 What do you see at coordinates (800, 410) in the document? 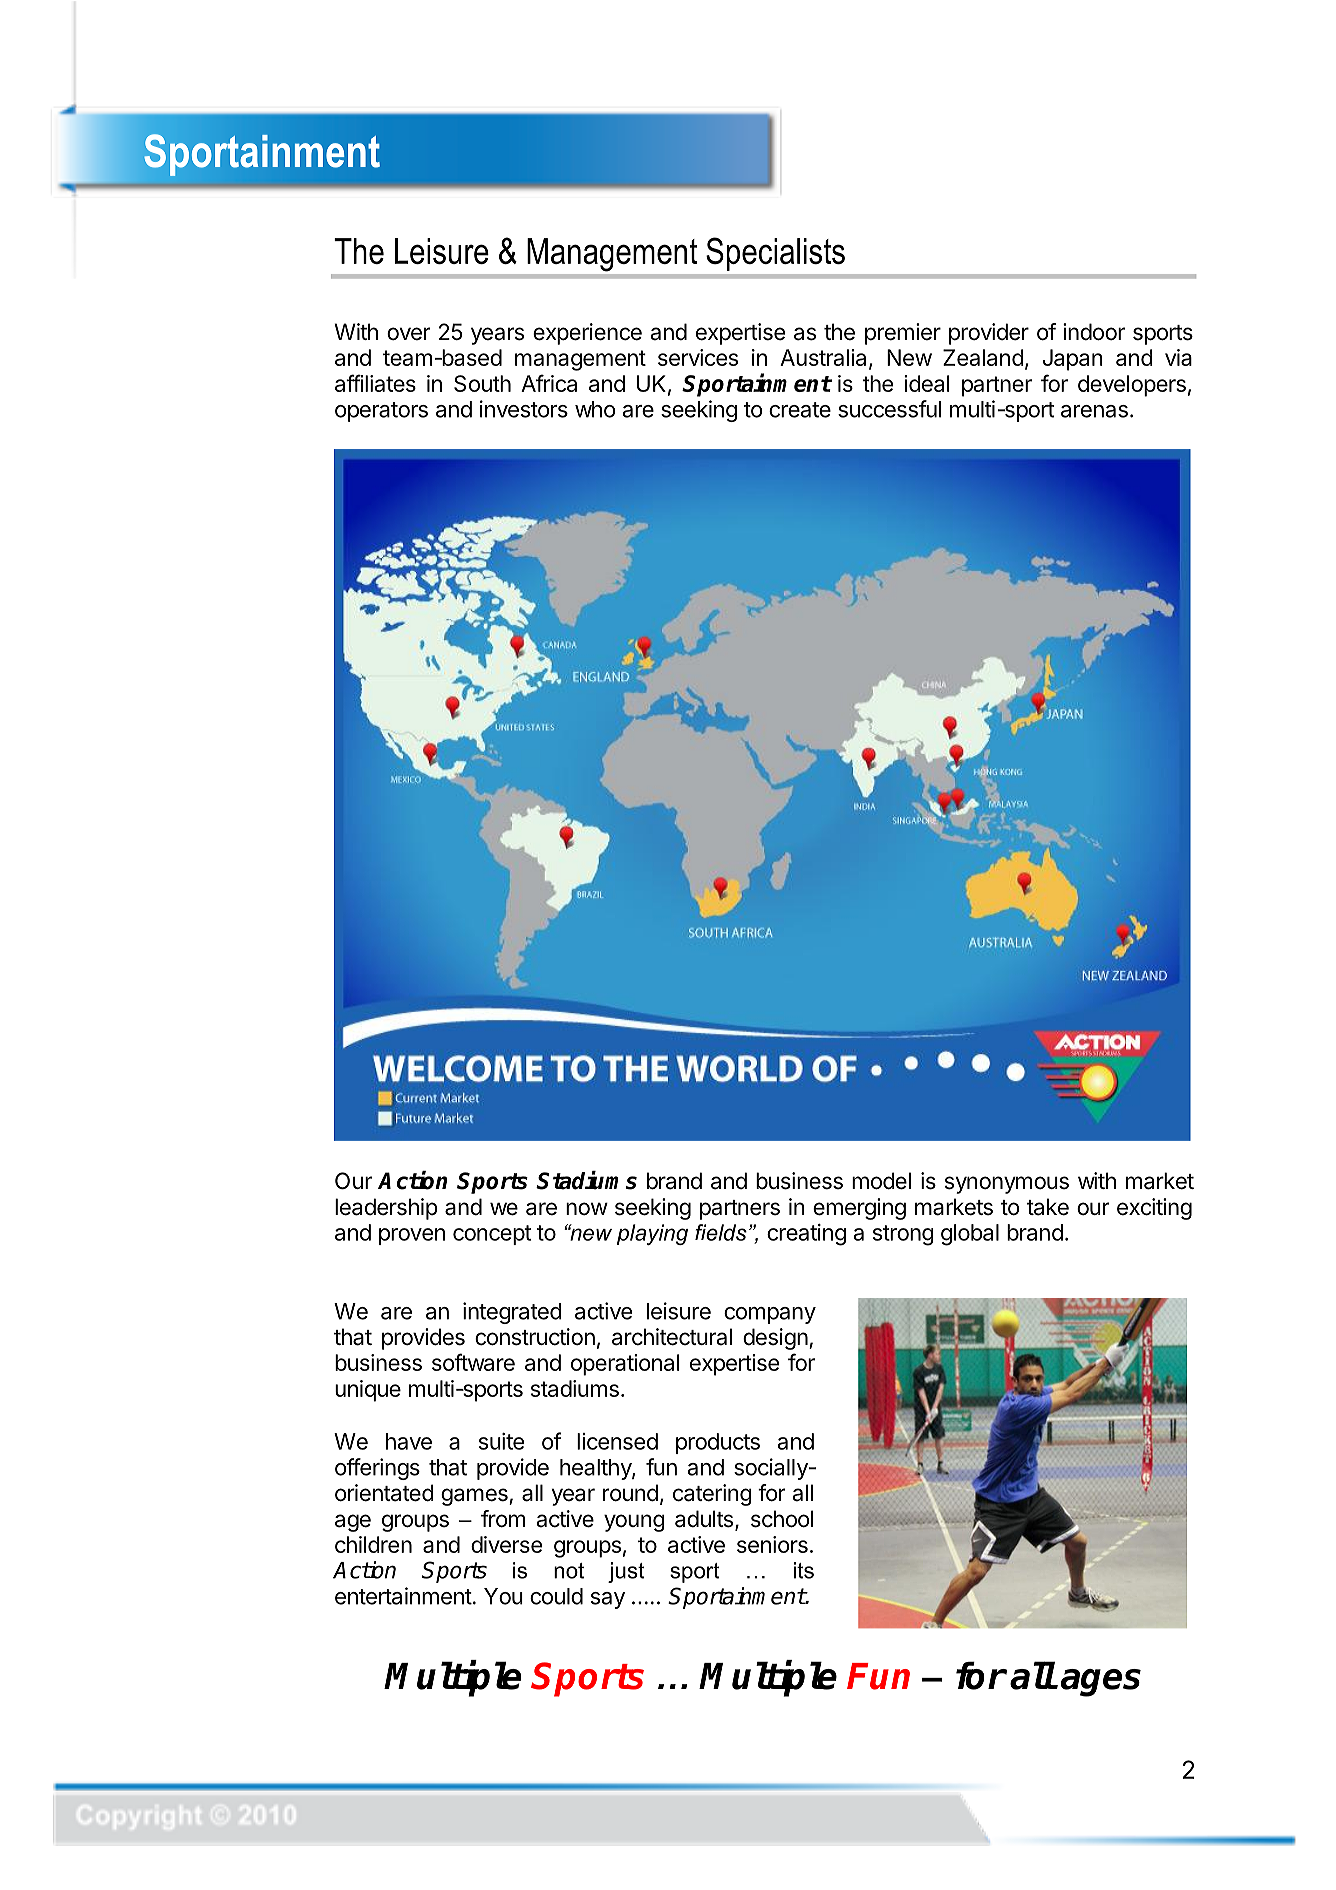
I see `create` at bounding box center [800, 410].
